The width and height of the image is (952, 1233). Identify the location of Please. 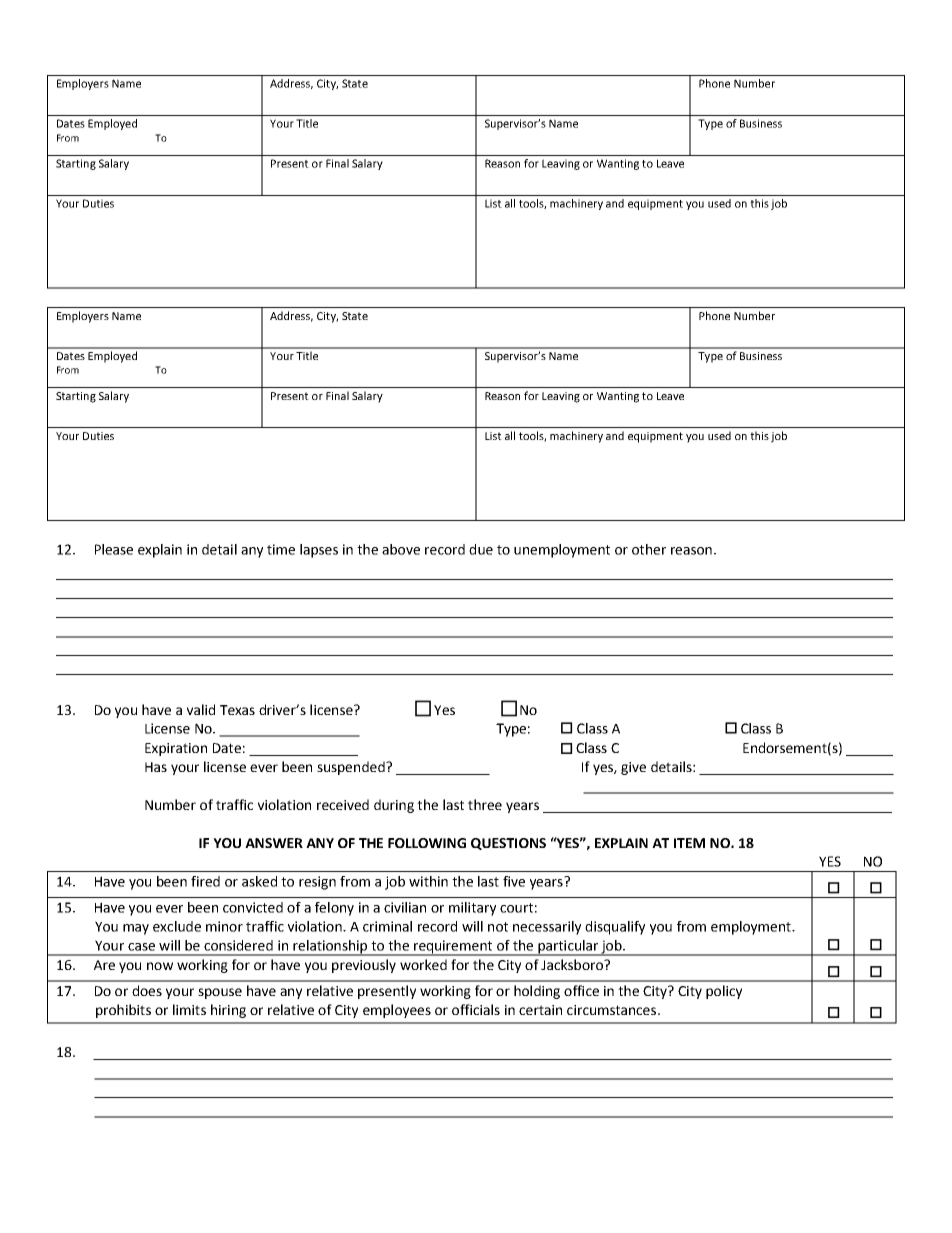
(114, 549).
